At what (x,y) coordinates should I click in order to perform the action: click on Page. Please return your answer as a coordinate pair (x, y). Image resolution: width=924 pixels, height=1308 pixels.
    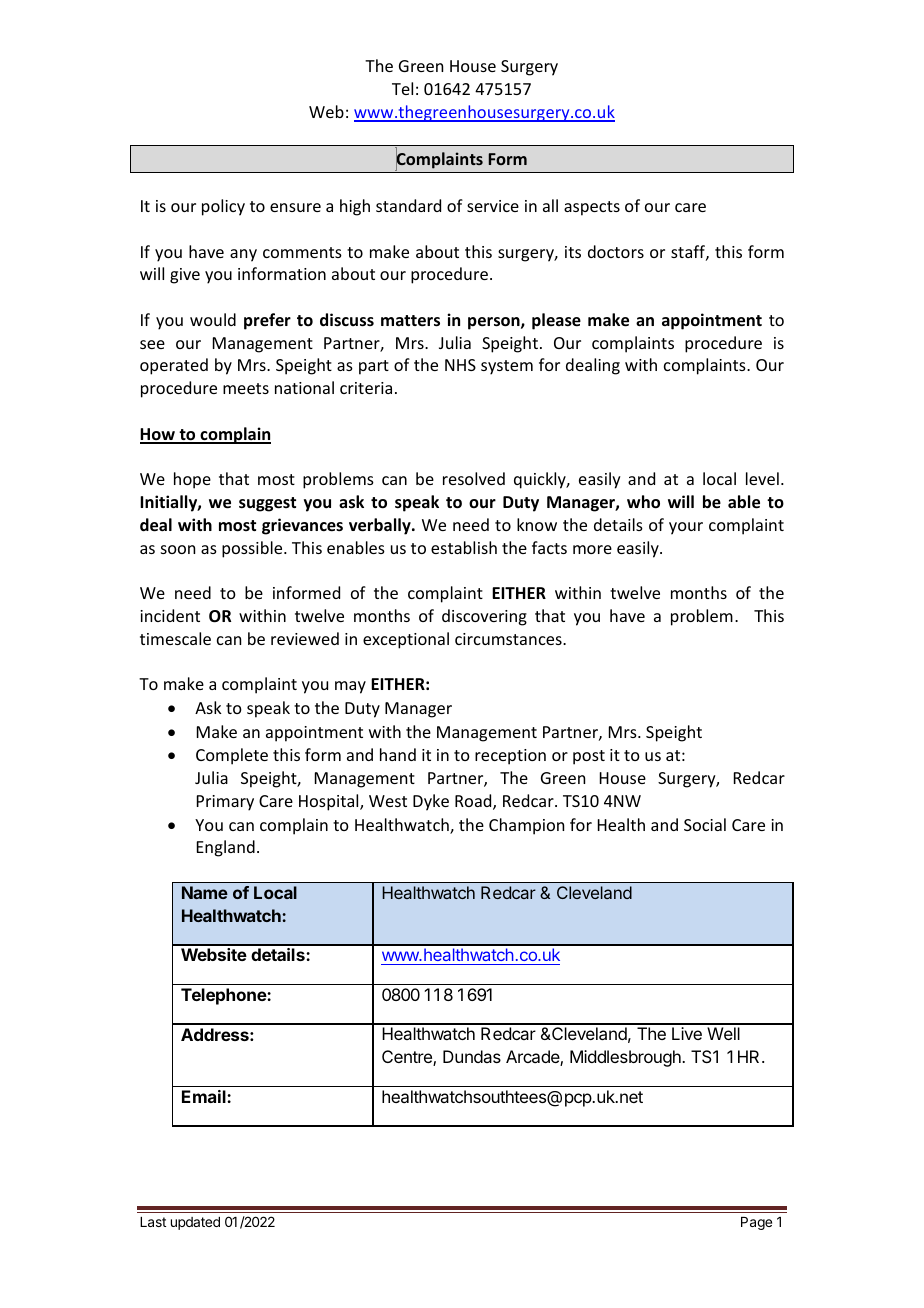
    Looking at the image, I should click on (756, 1223).
